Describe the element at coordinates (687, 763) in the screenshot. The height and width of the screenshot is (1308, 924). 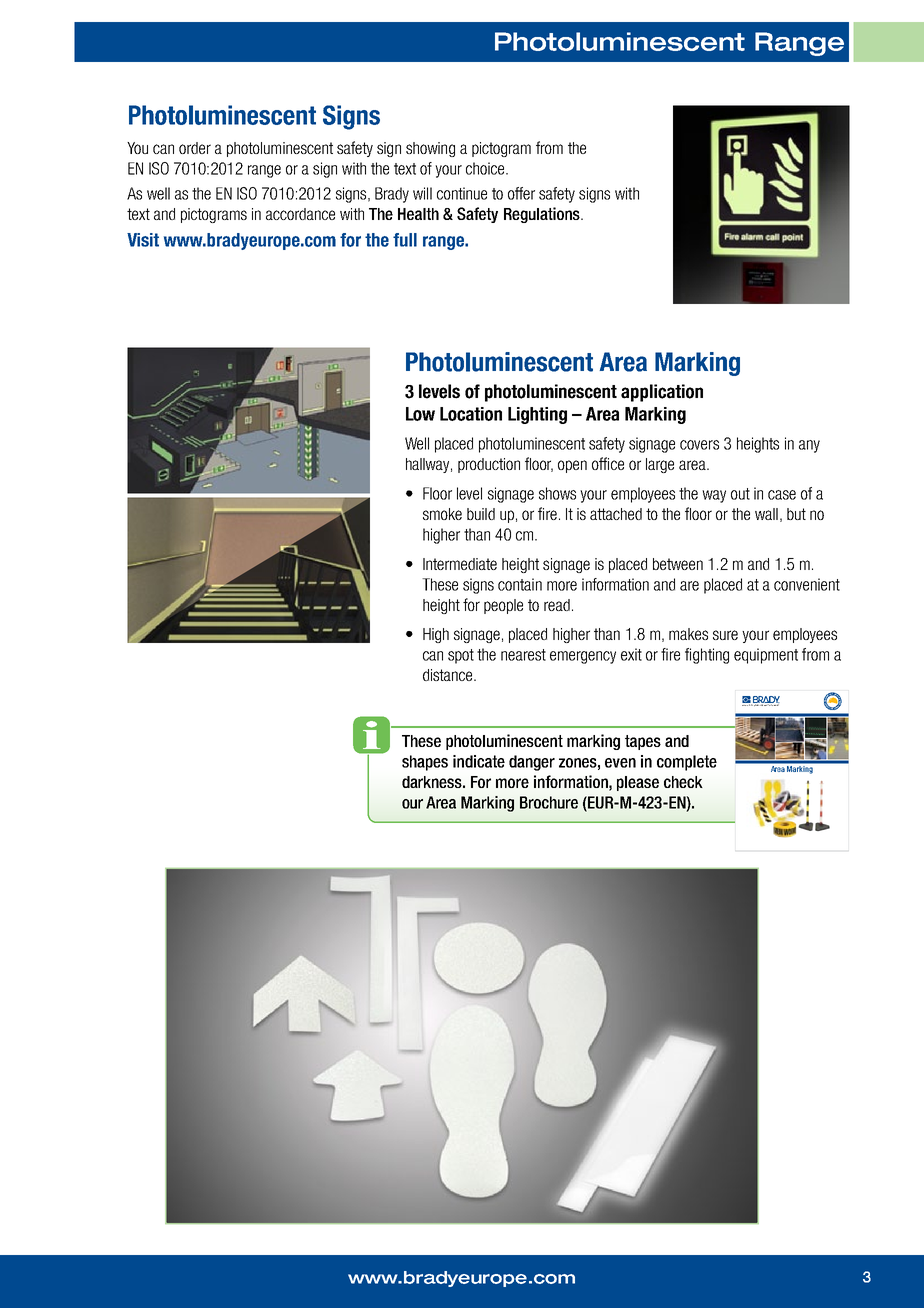
I see `complete` at that location.
